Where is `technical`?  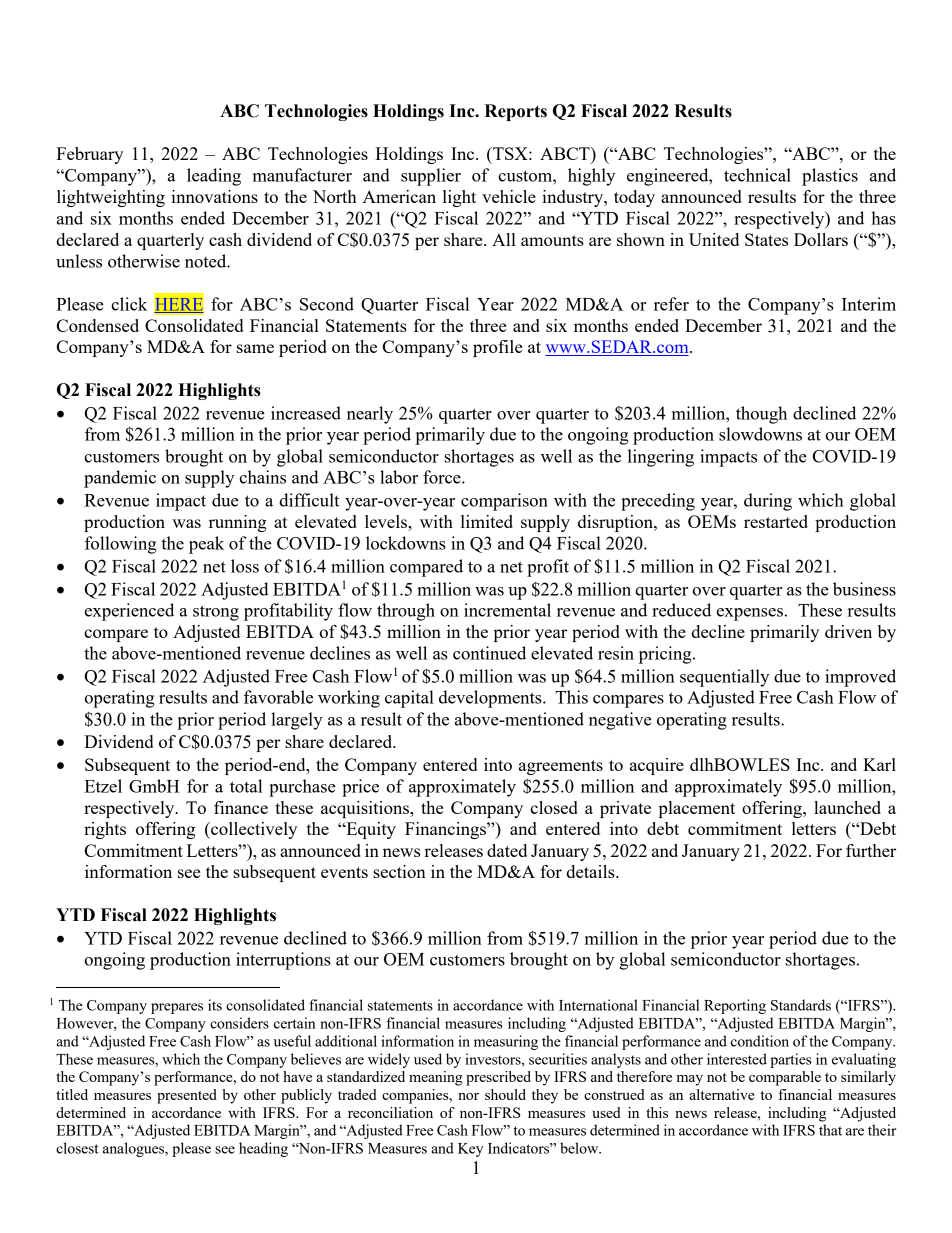
technical is located at coordinates (757, 175).
